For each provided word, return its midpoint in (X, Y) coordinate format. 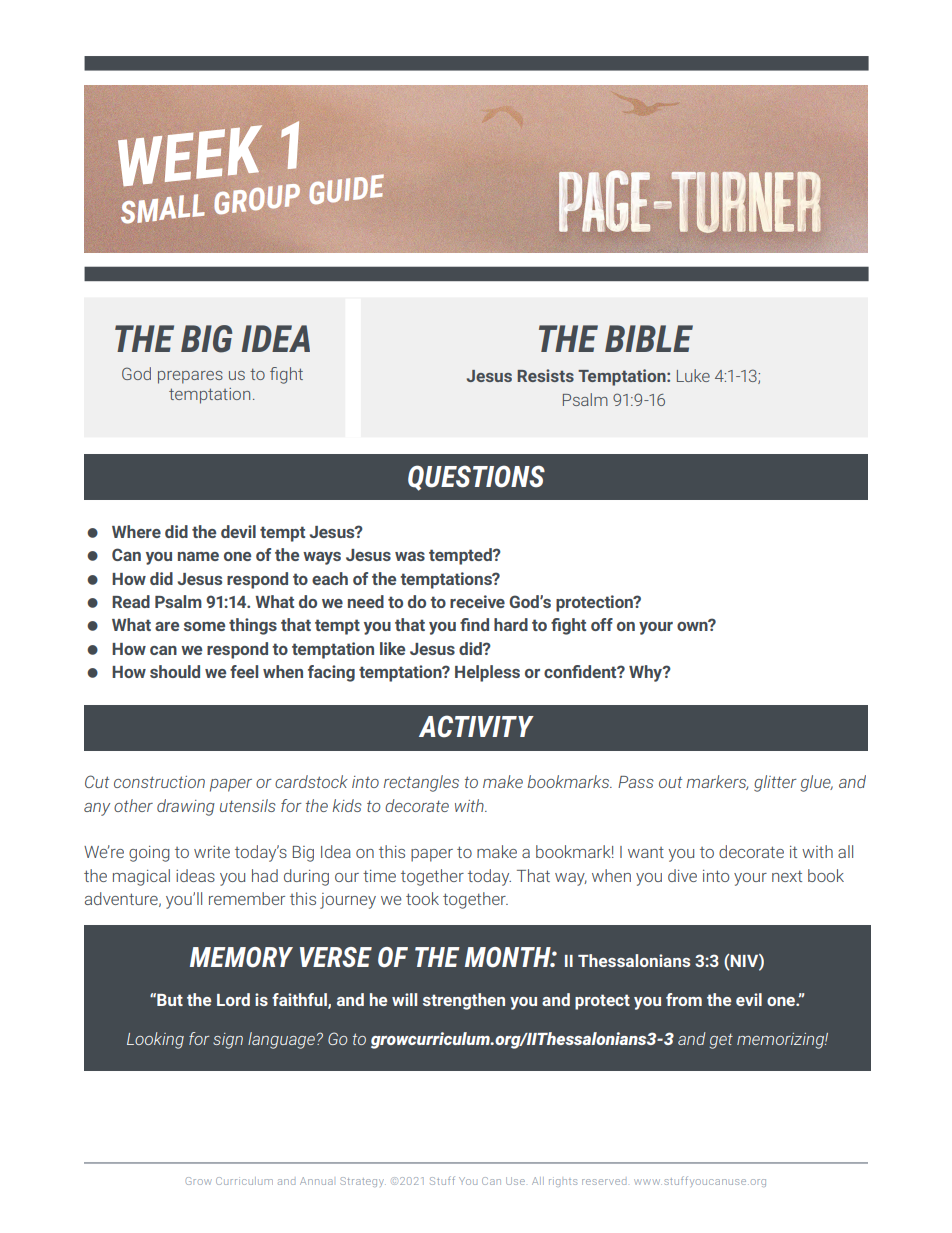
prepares (190, 377)
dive (682, 875)
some (204, 626)
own (693, 625)
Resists (545, 375)
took (422, 898)
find (474, 624)
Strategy (363, 1182)
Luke (693, 375)
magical (141, 877)
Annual (316, 1181)
